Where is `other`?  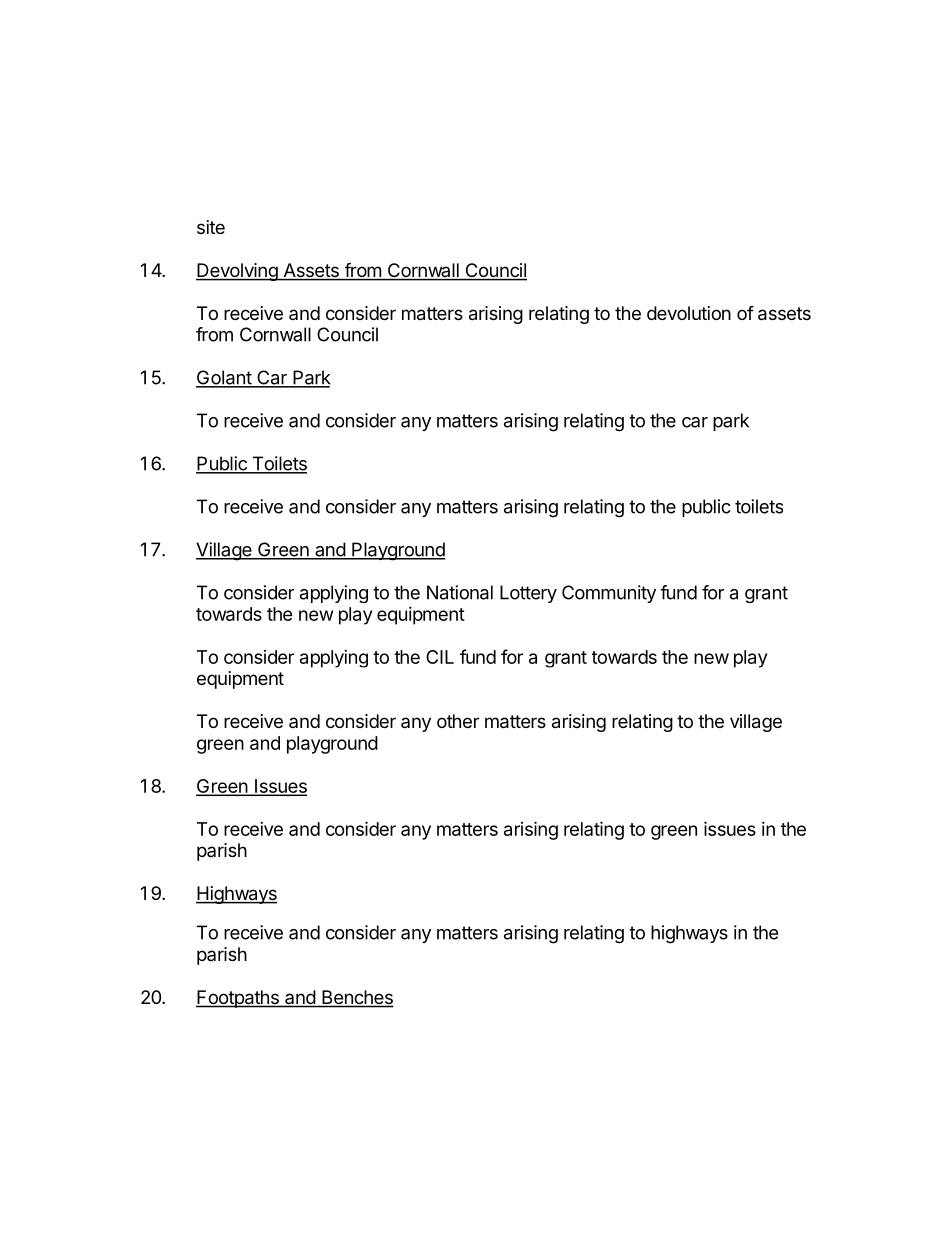 other is located at coordinates (458, 721).
